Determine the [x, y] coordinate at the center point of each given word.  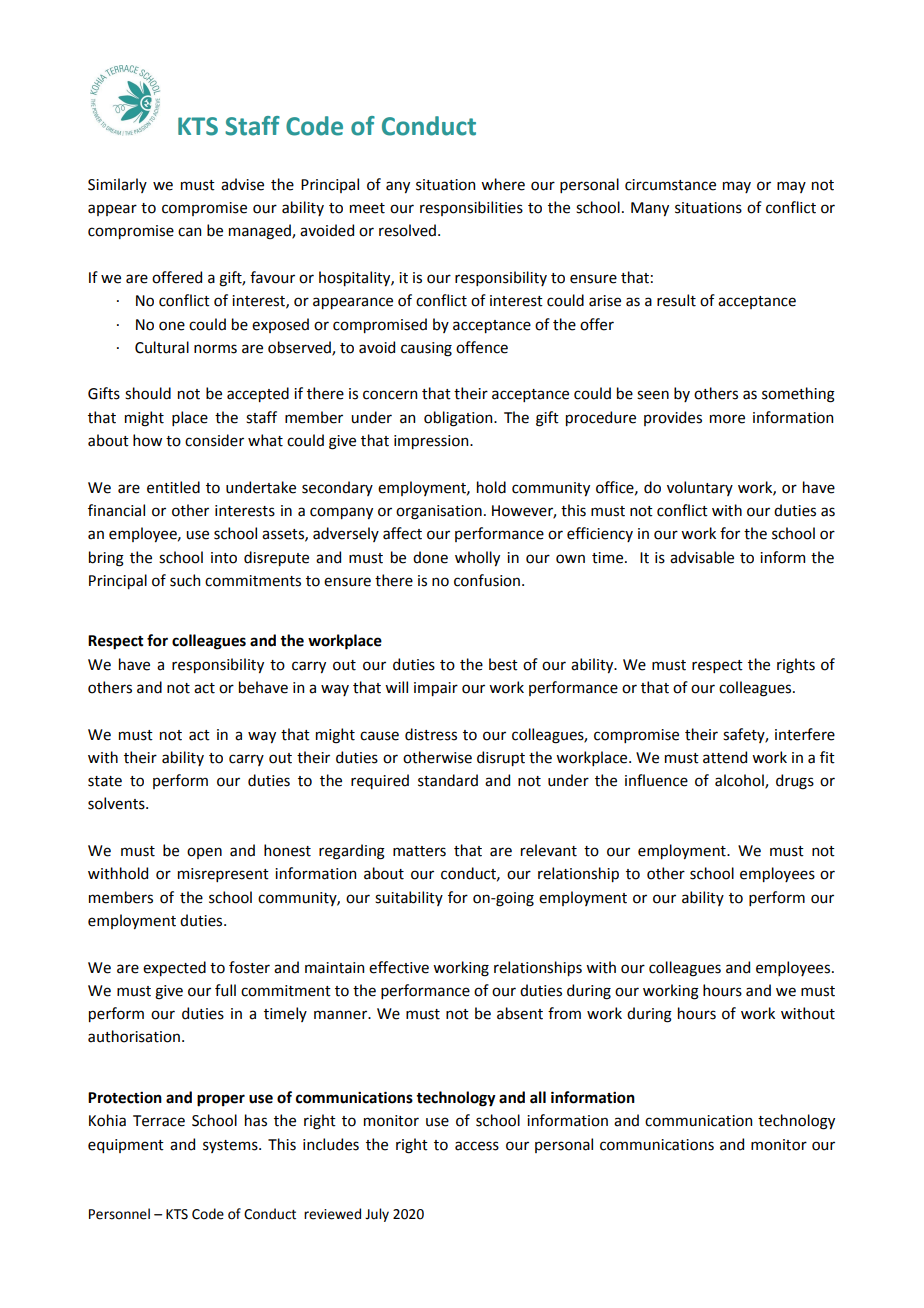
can [189, 232]
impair [436, 689]
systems [231, 1146]
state [105, 781]
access [477, 1146]
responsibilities [471, 208]
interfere [805, 734]
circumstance [670, 185]
